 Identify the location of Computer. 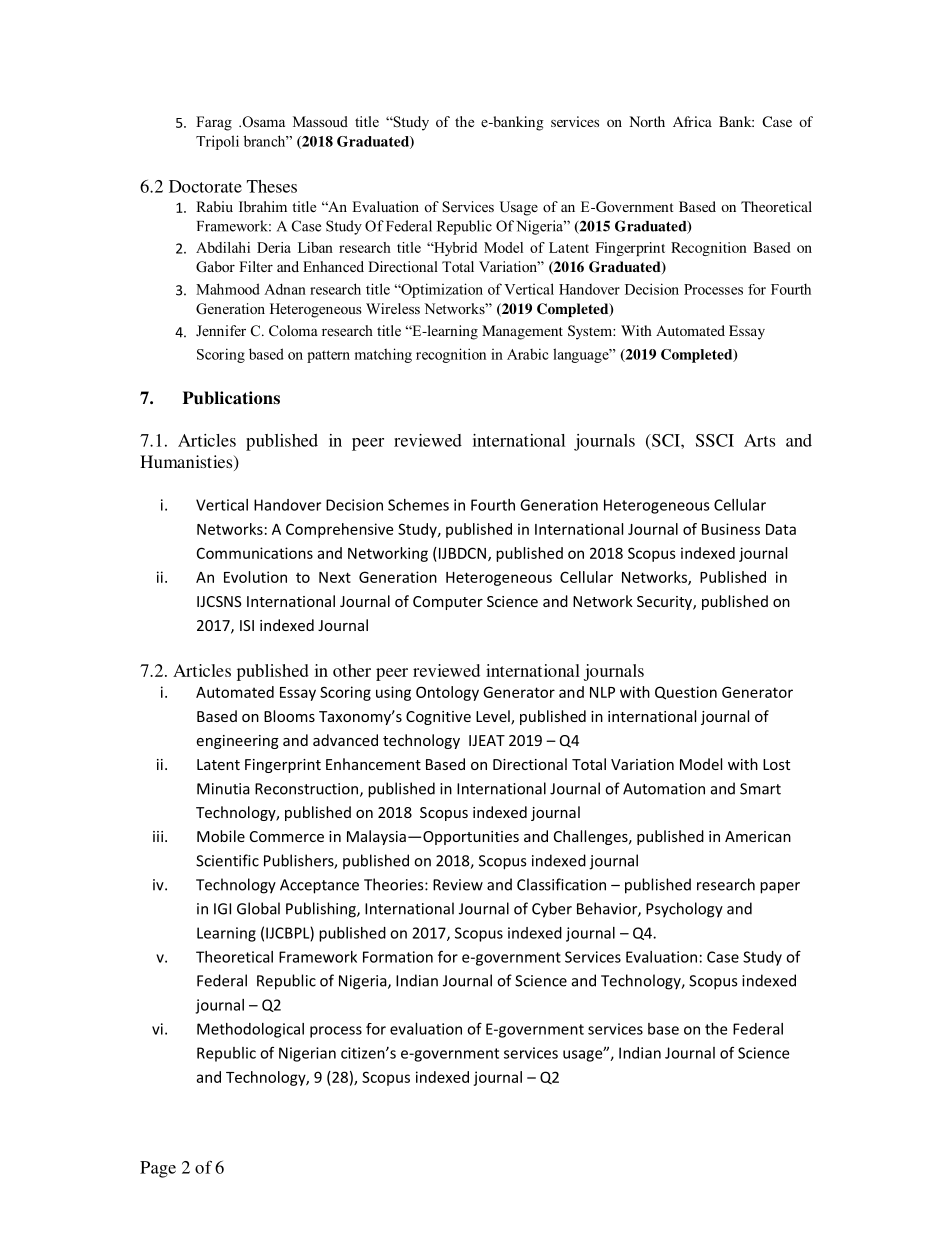
(448, 603).
